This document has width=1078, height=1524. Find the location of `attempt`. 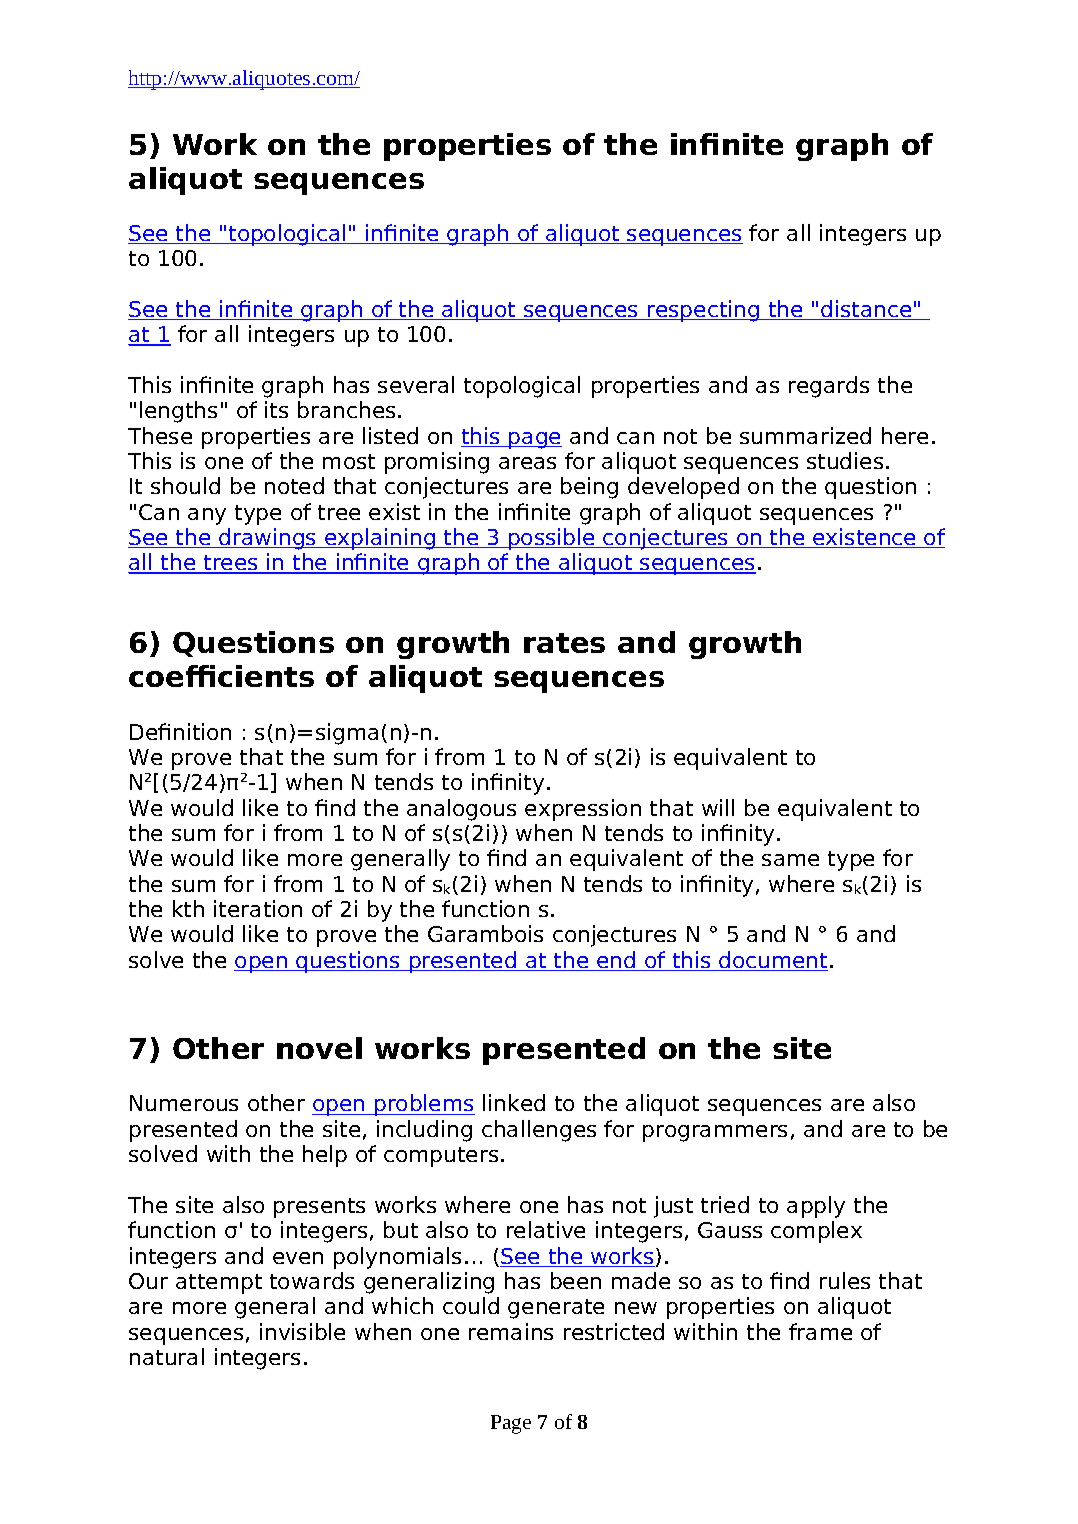

attempt is located at coordinates (219, 1284).
